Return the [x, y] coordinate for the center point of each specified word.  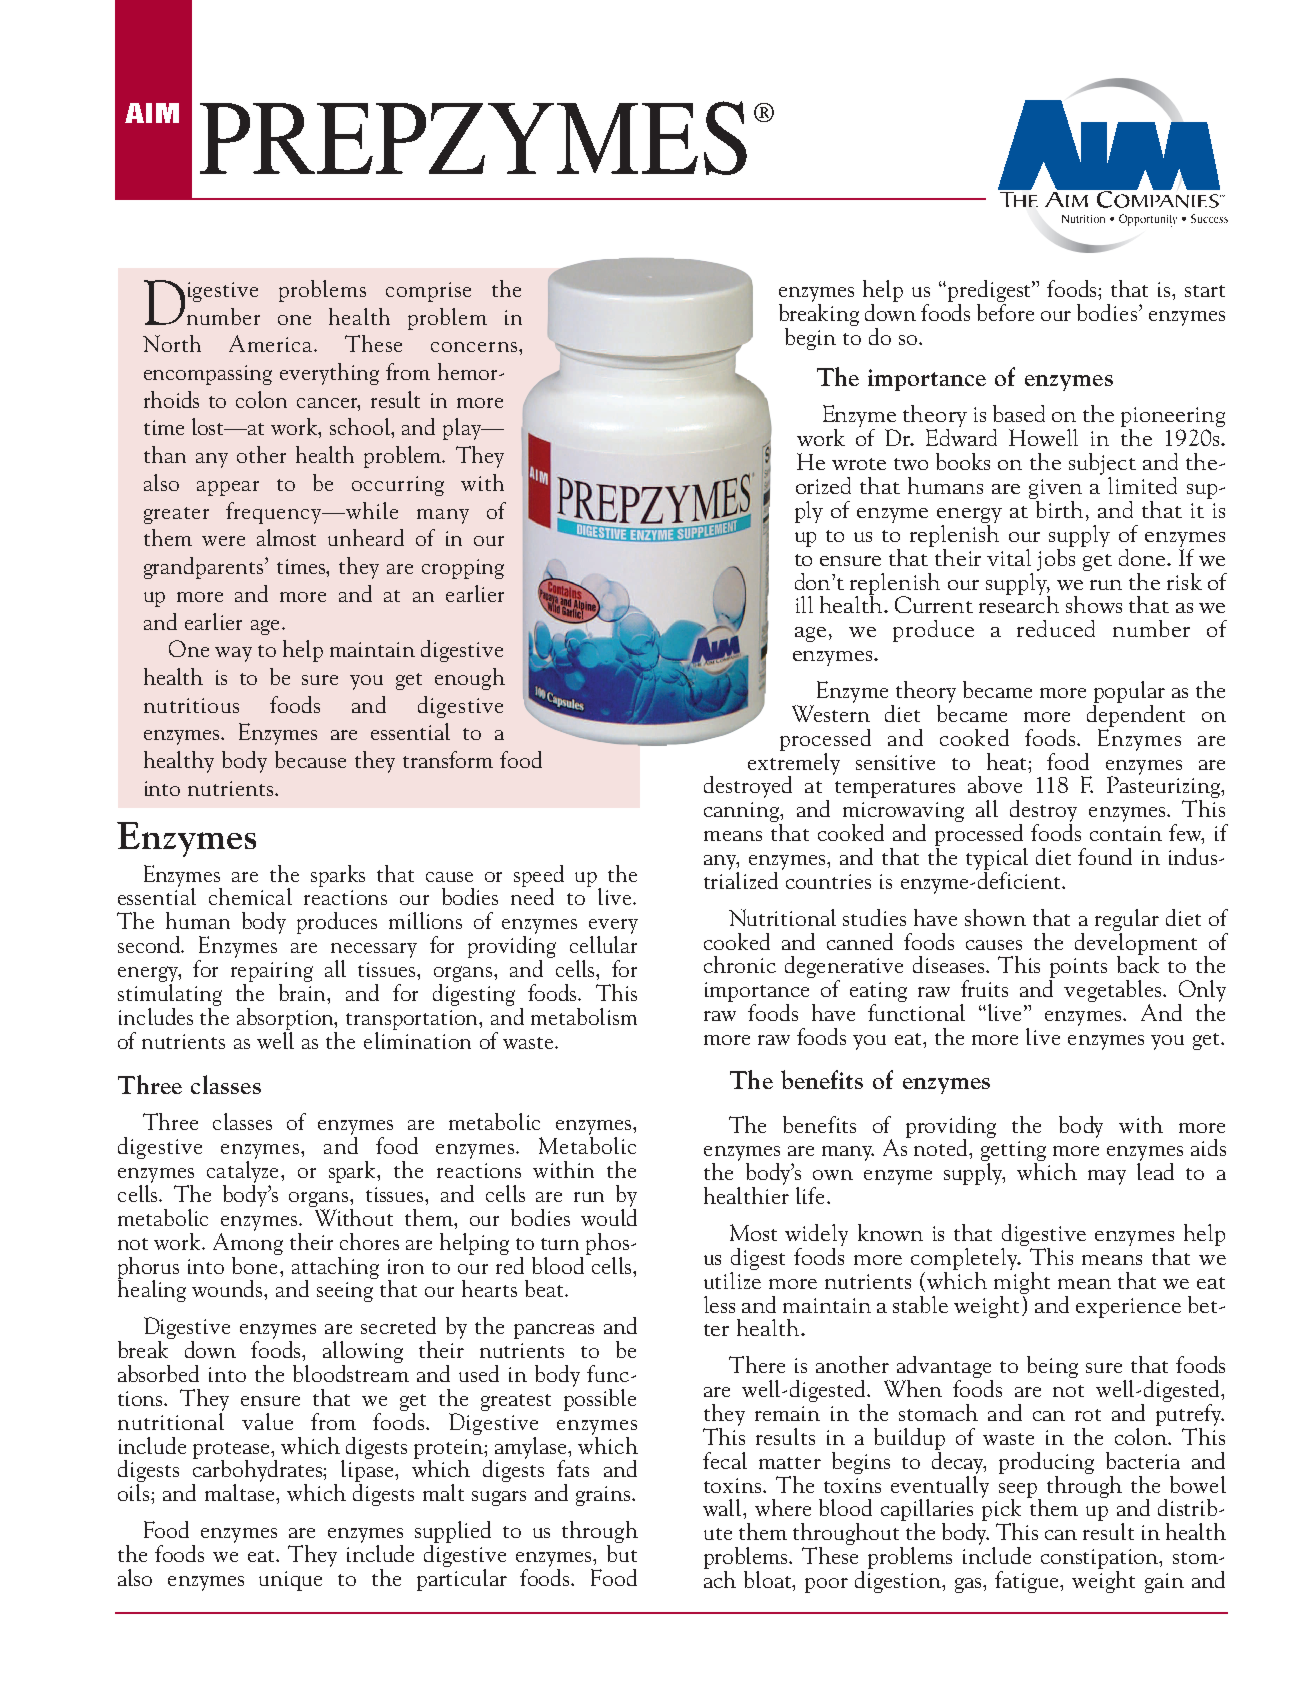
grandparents [205, 568]
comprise [428, 292]
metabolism [584, 1016]
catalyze [242, 1170]
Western [831, 713]
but [622, 1552]
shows [1094, 604]
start [1205, 291]
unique [290, 1581]
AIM [152, 113]
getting [1013, 1152]
